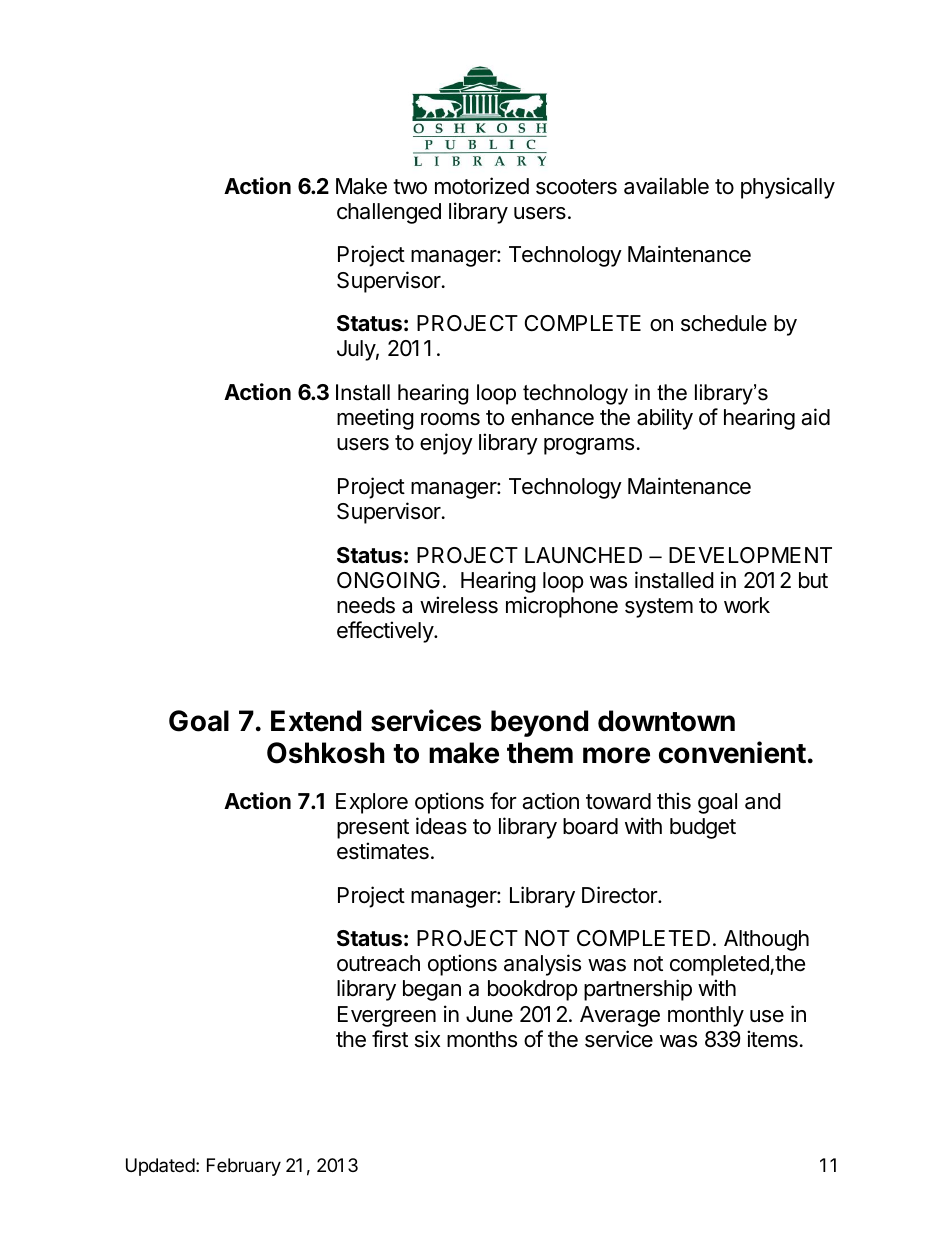 This image has height=1233, width=952. What do you see at coordinates (750, 555) in the image?
I see `DEVELOPMENT` at bounding box center [750, 555].
